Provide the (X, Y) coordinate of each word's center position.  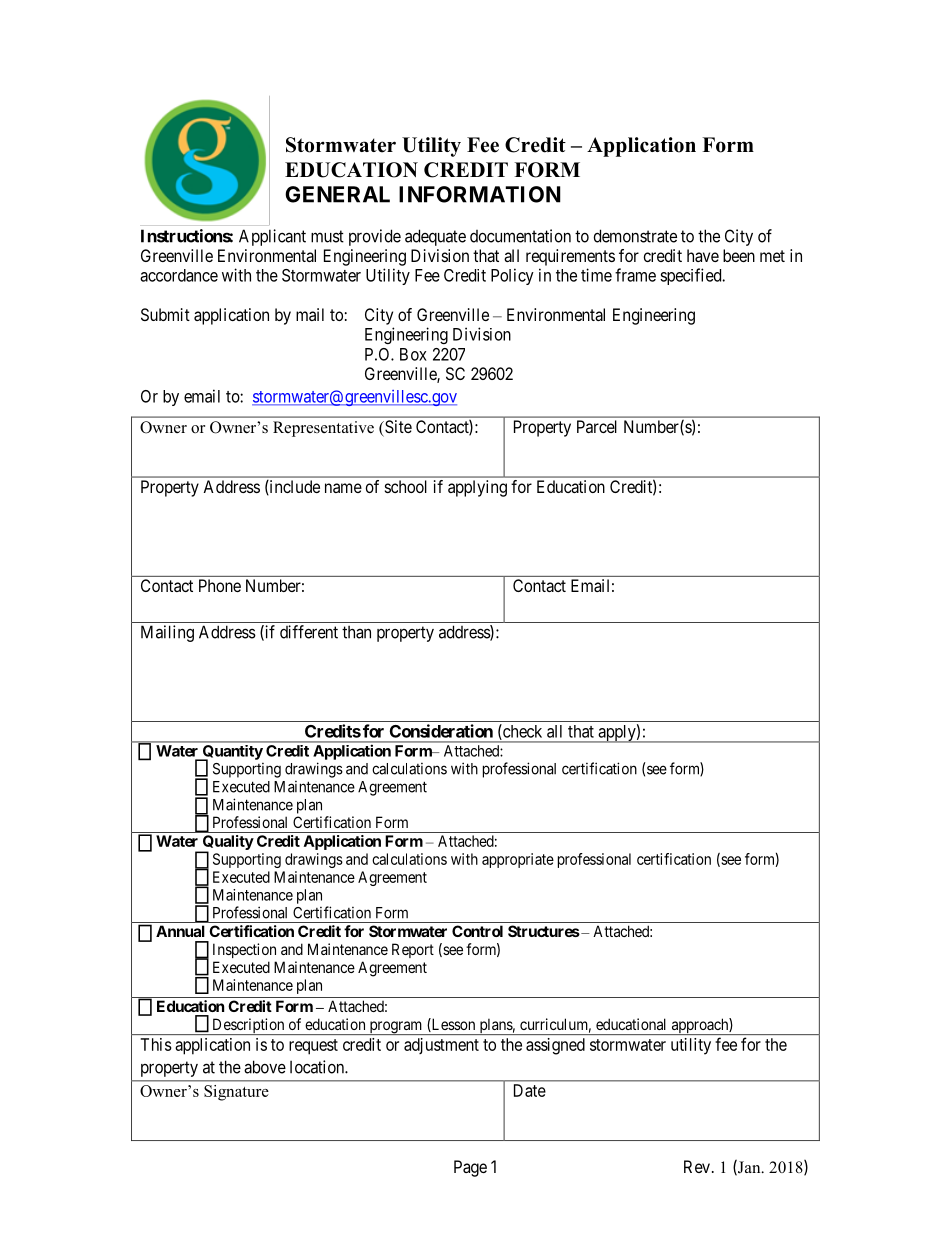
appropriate (518, 860)
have (703, 255)
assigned (555, 1046)
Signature (236, 1093)
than (356, 632)
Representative (323, 429)
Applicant (272, 237)
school (406, 486)
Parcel (597, 426)
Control (477, 931)
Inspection (244, 950)
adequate (435, 237)
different (309, 632)
